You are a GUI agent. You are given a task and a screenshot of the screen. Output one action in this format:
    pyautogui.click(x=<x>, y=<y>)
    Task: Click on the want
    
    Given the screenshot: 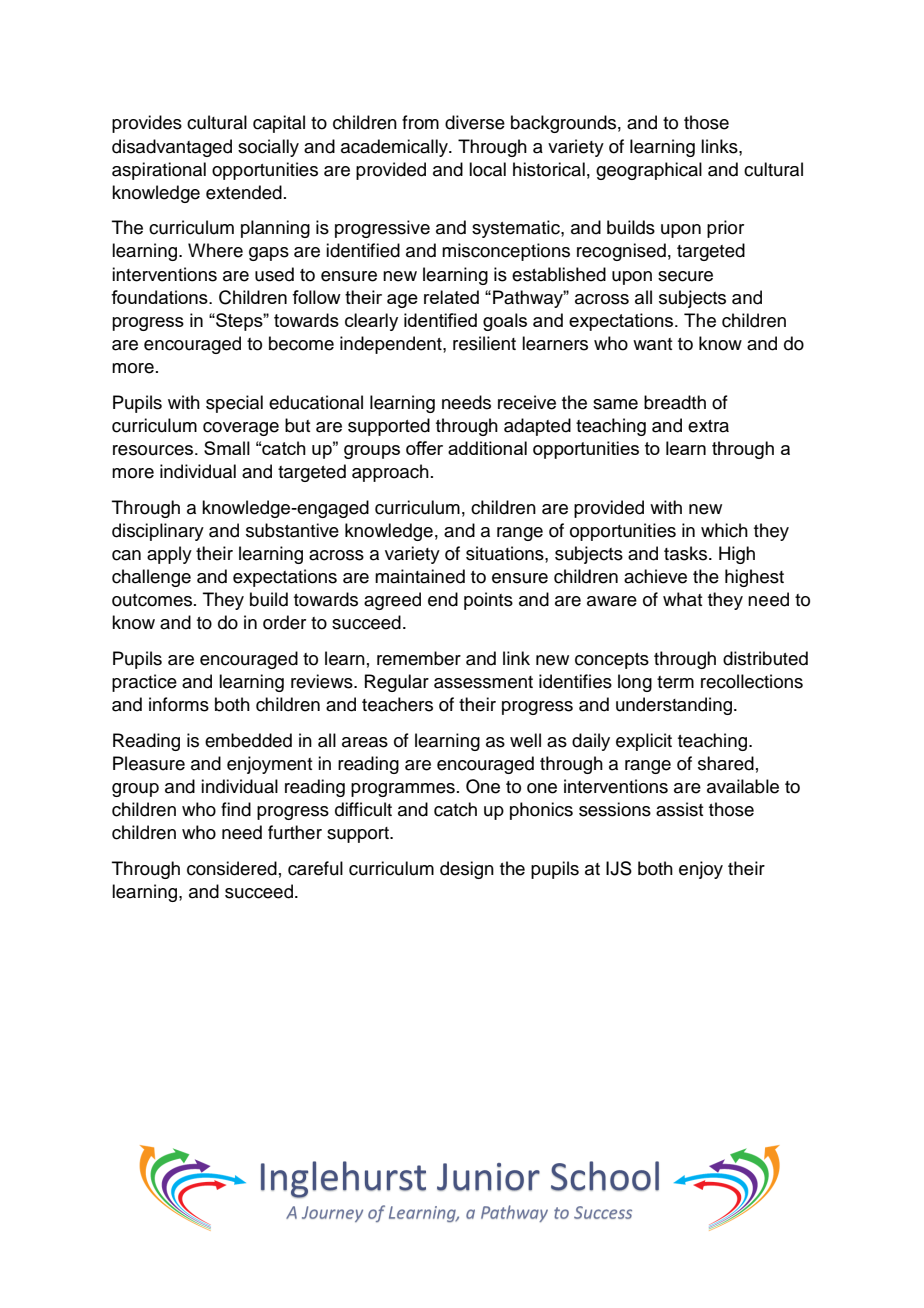 What is the action you would take?
    pyautogui.click(x=652, y=344)
